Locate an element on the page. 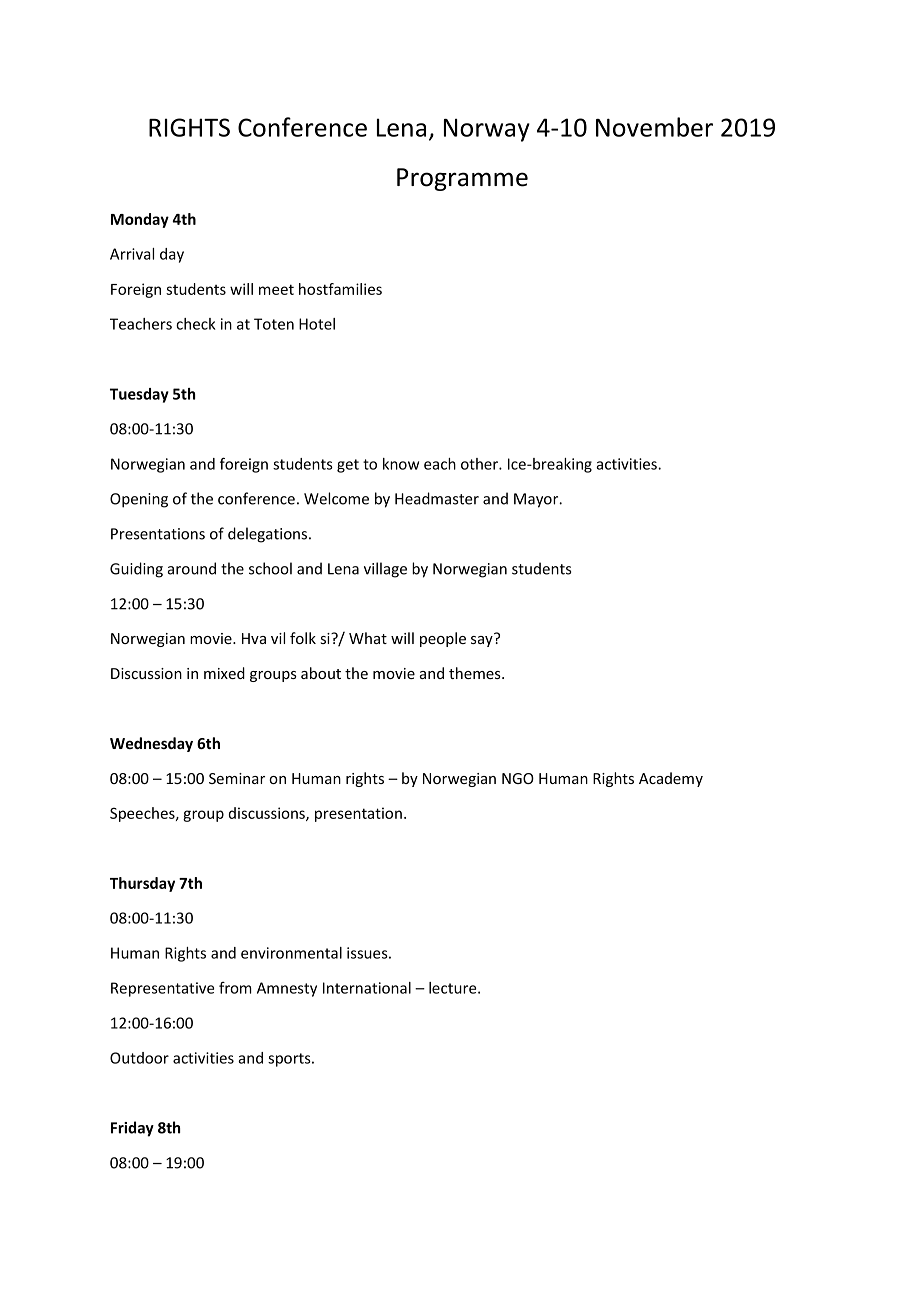 This image has width=924, height=1308. Programme is located at coordinates (462, 179).
